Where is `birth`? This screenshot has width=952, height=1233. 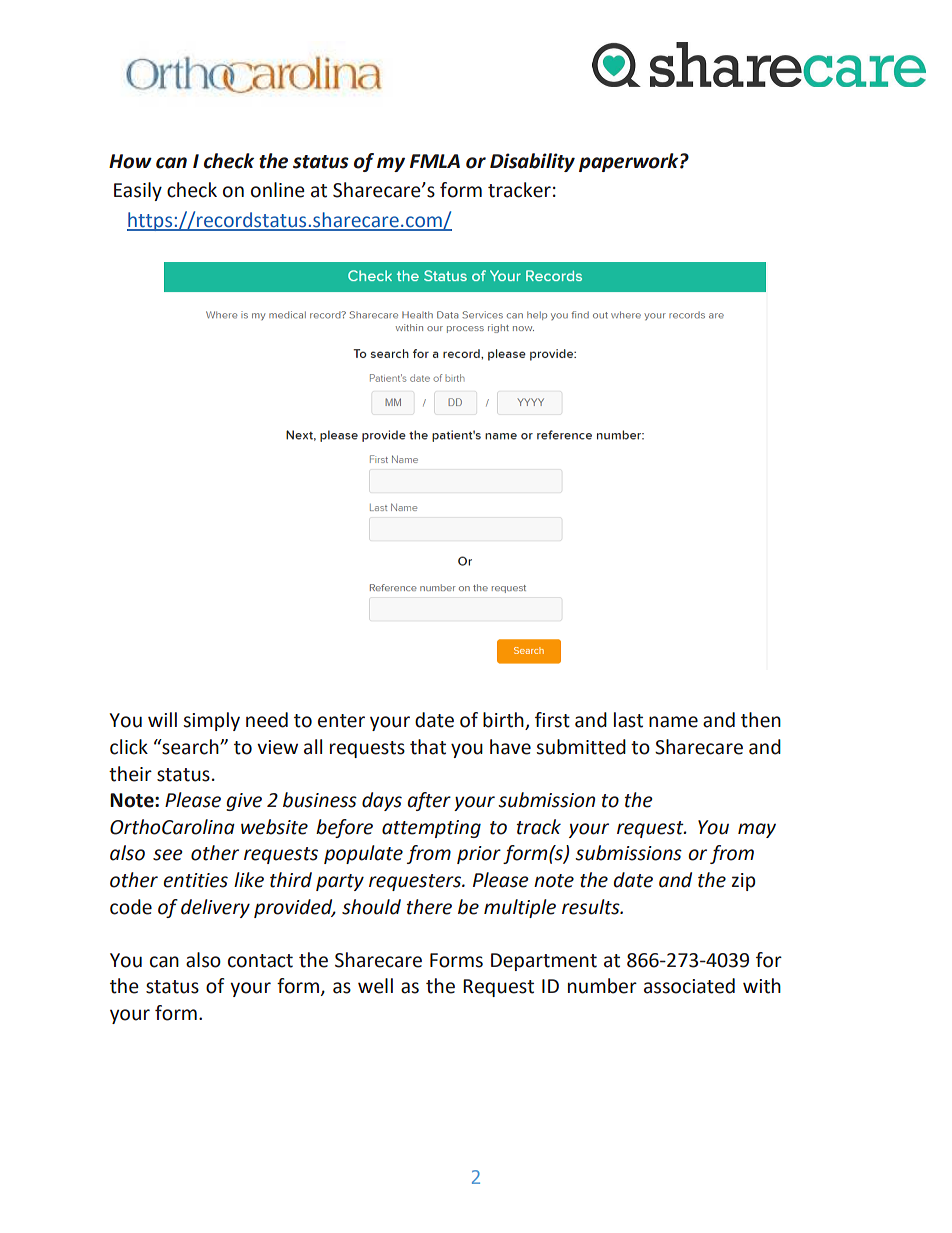
birth is located at coordinates (504, 721).
